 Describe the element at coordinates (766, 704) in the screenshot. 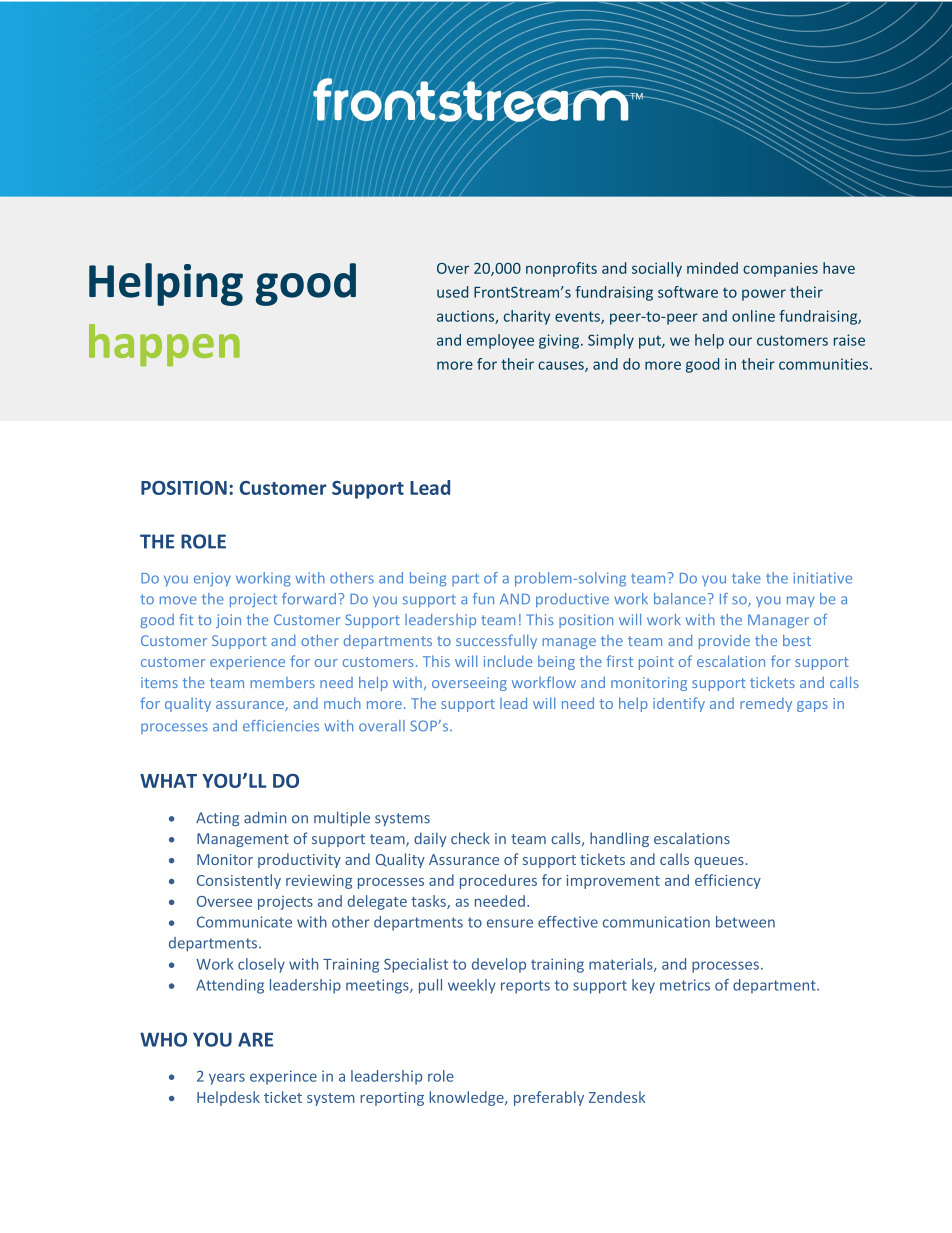

I see `remedy` at that location.
